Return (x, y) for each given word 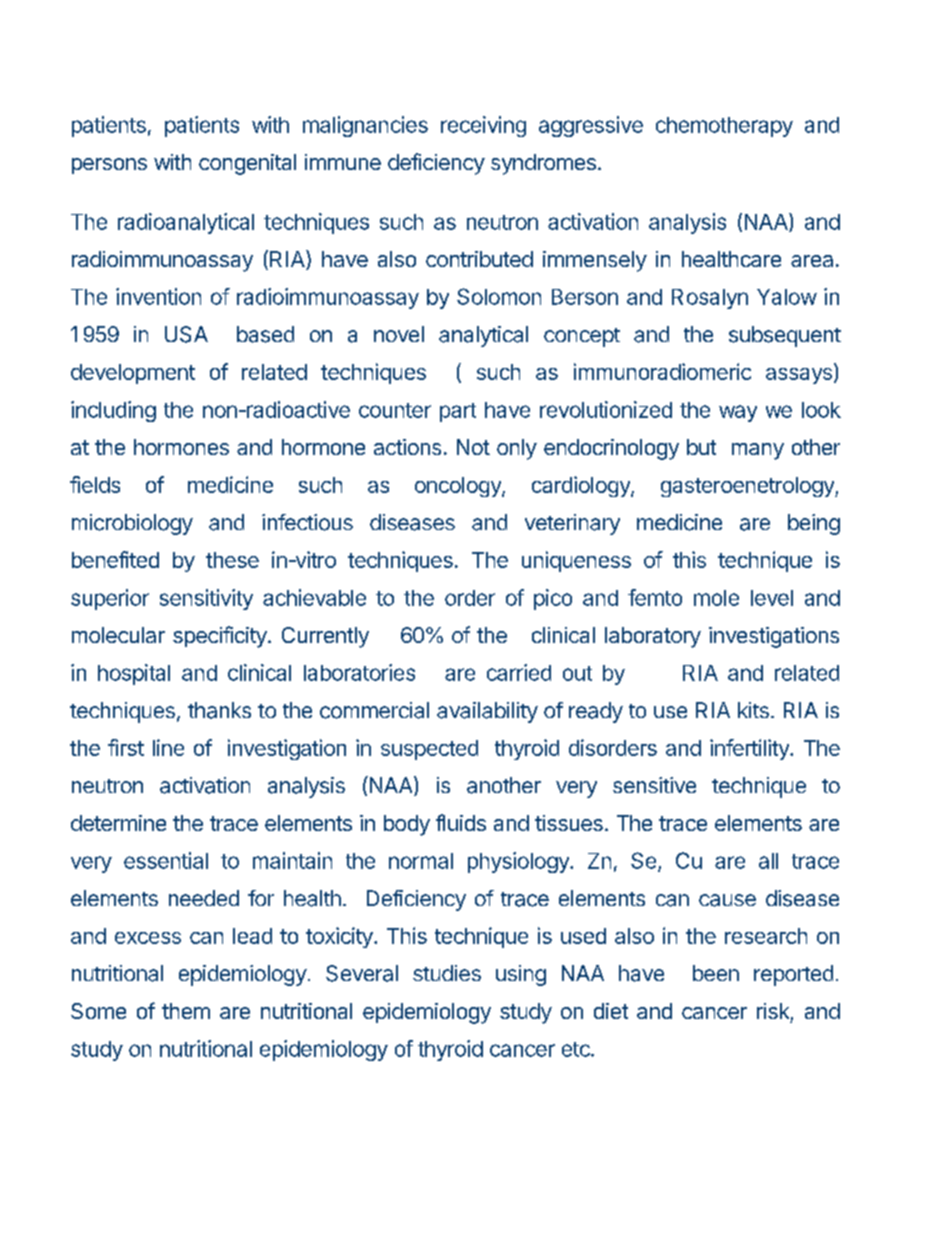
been (716, 973)
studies (447, 973)
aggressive (591, 126)
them (186, 1011)
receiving (483, 126)
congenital (247, 164)
